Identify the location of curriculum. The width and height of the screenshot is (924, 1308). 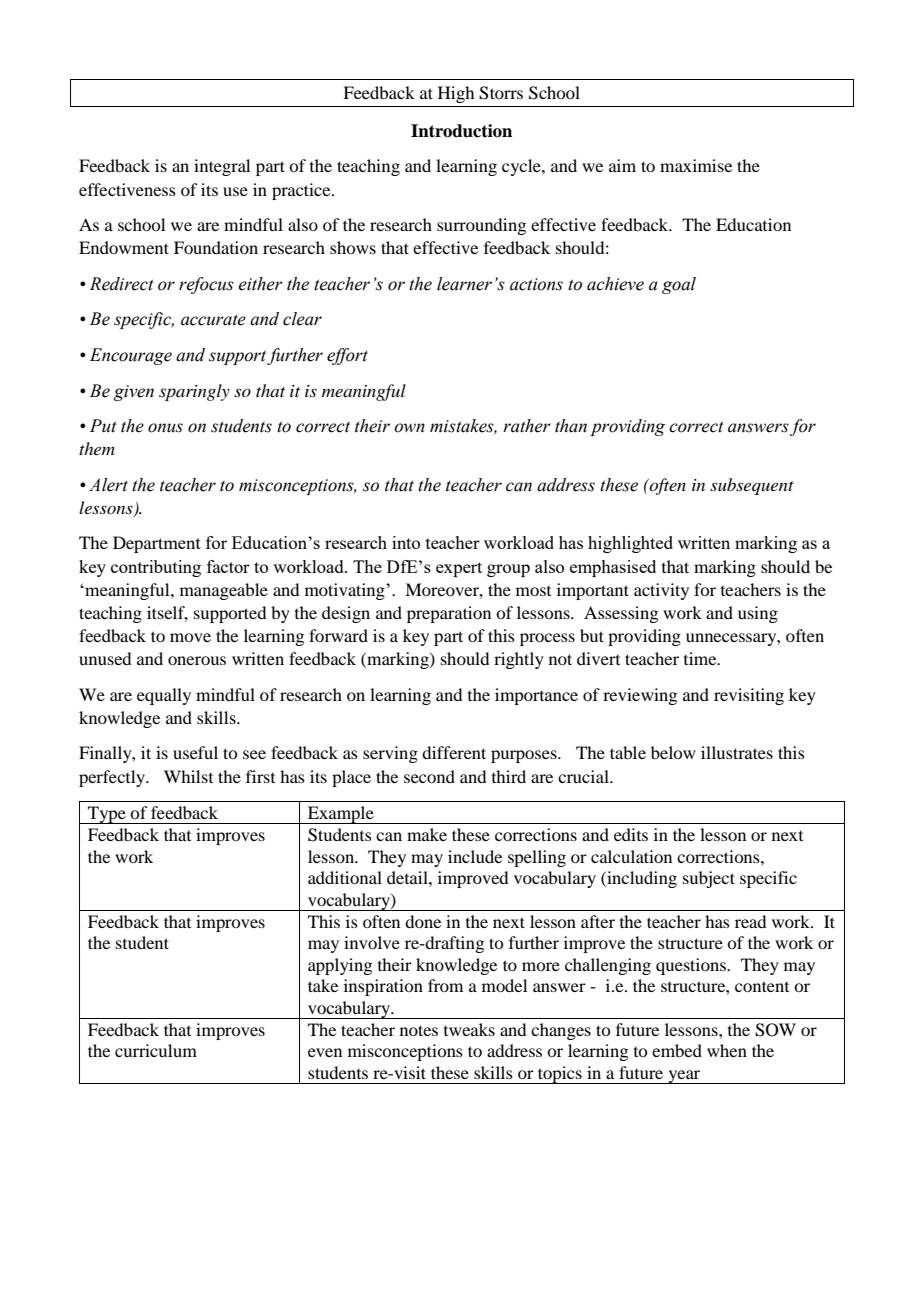
(156, 1050).
